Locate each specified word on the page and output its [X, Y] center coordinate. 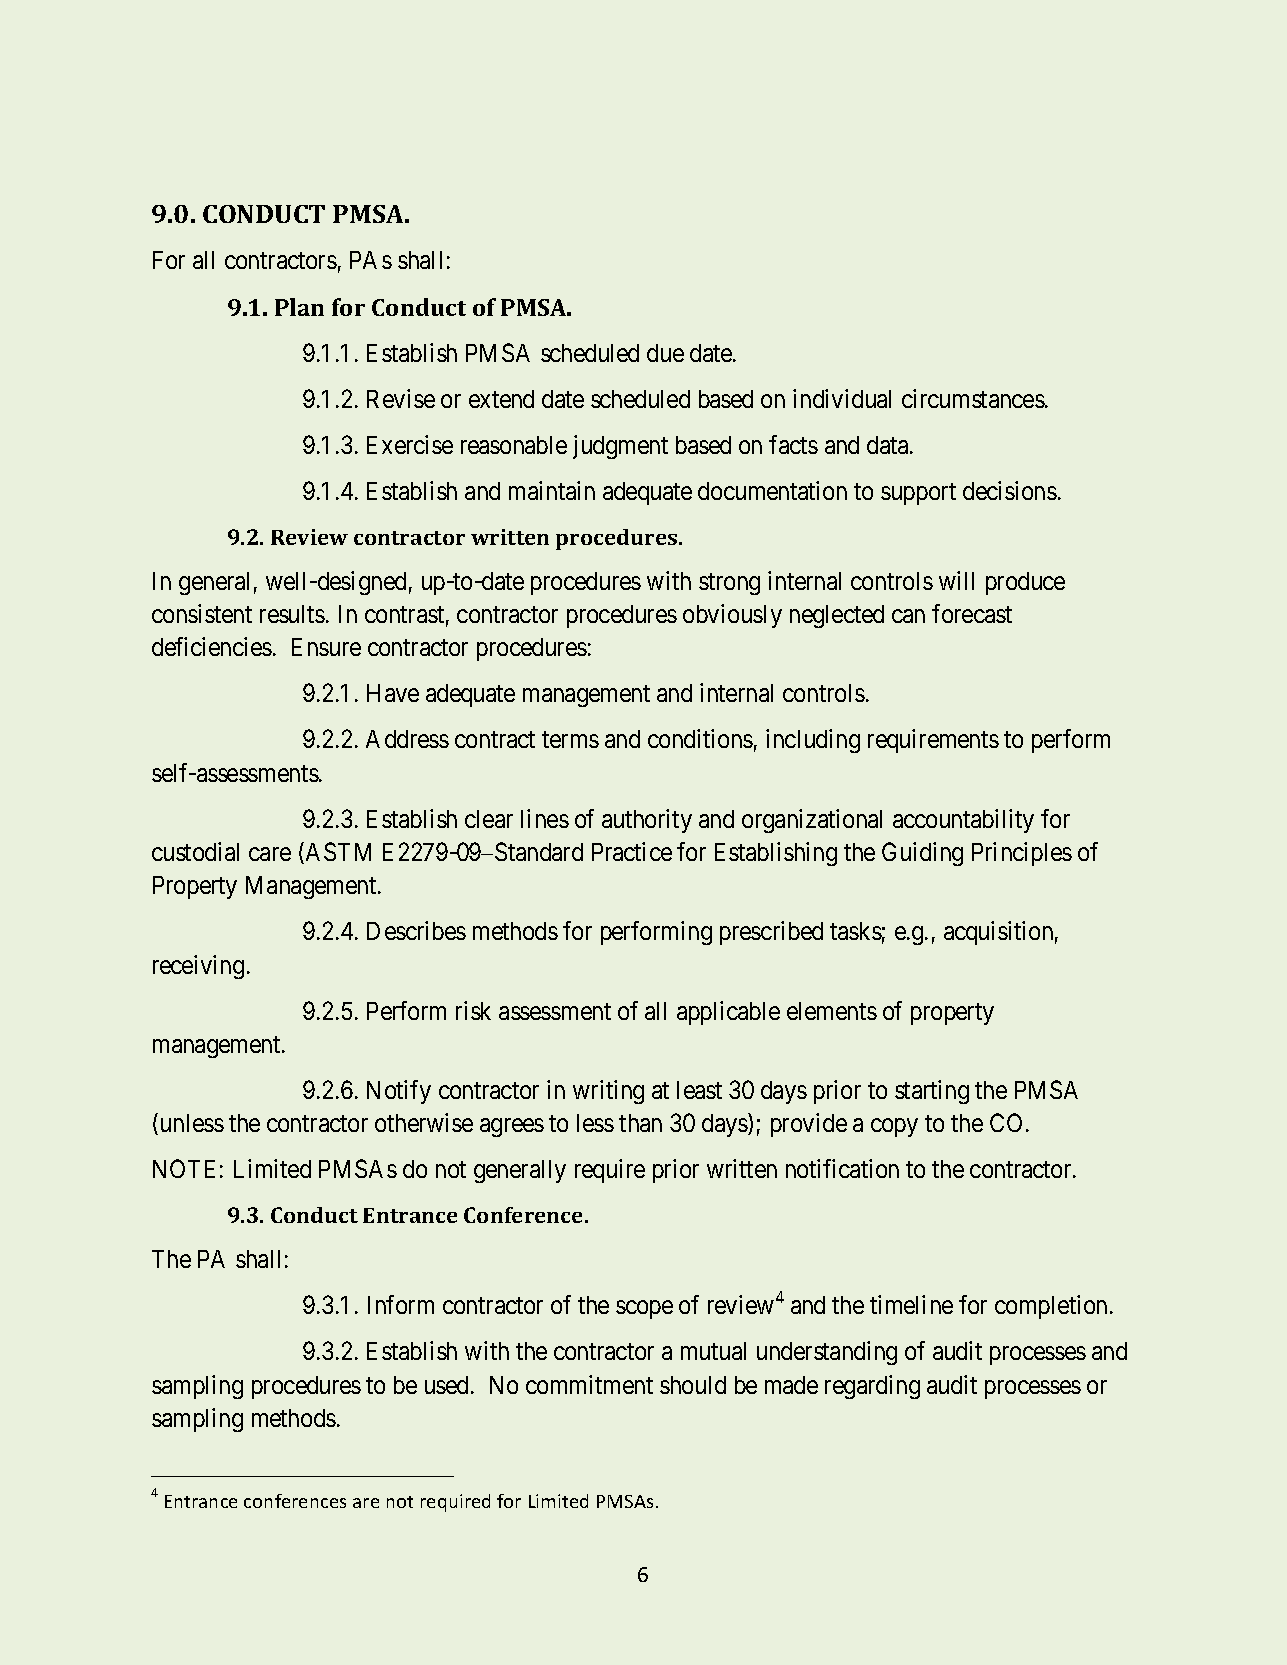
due [665, 353]
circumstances [973, 398]
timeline [911, 1304]
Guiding [922, 854]
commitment [589, 1384]
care [270, 854]
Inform [401, 1304]
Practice [632, 851]
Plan [299, 307]
